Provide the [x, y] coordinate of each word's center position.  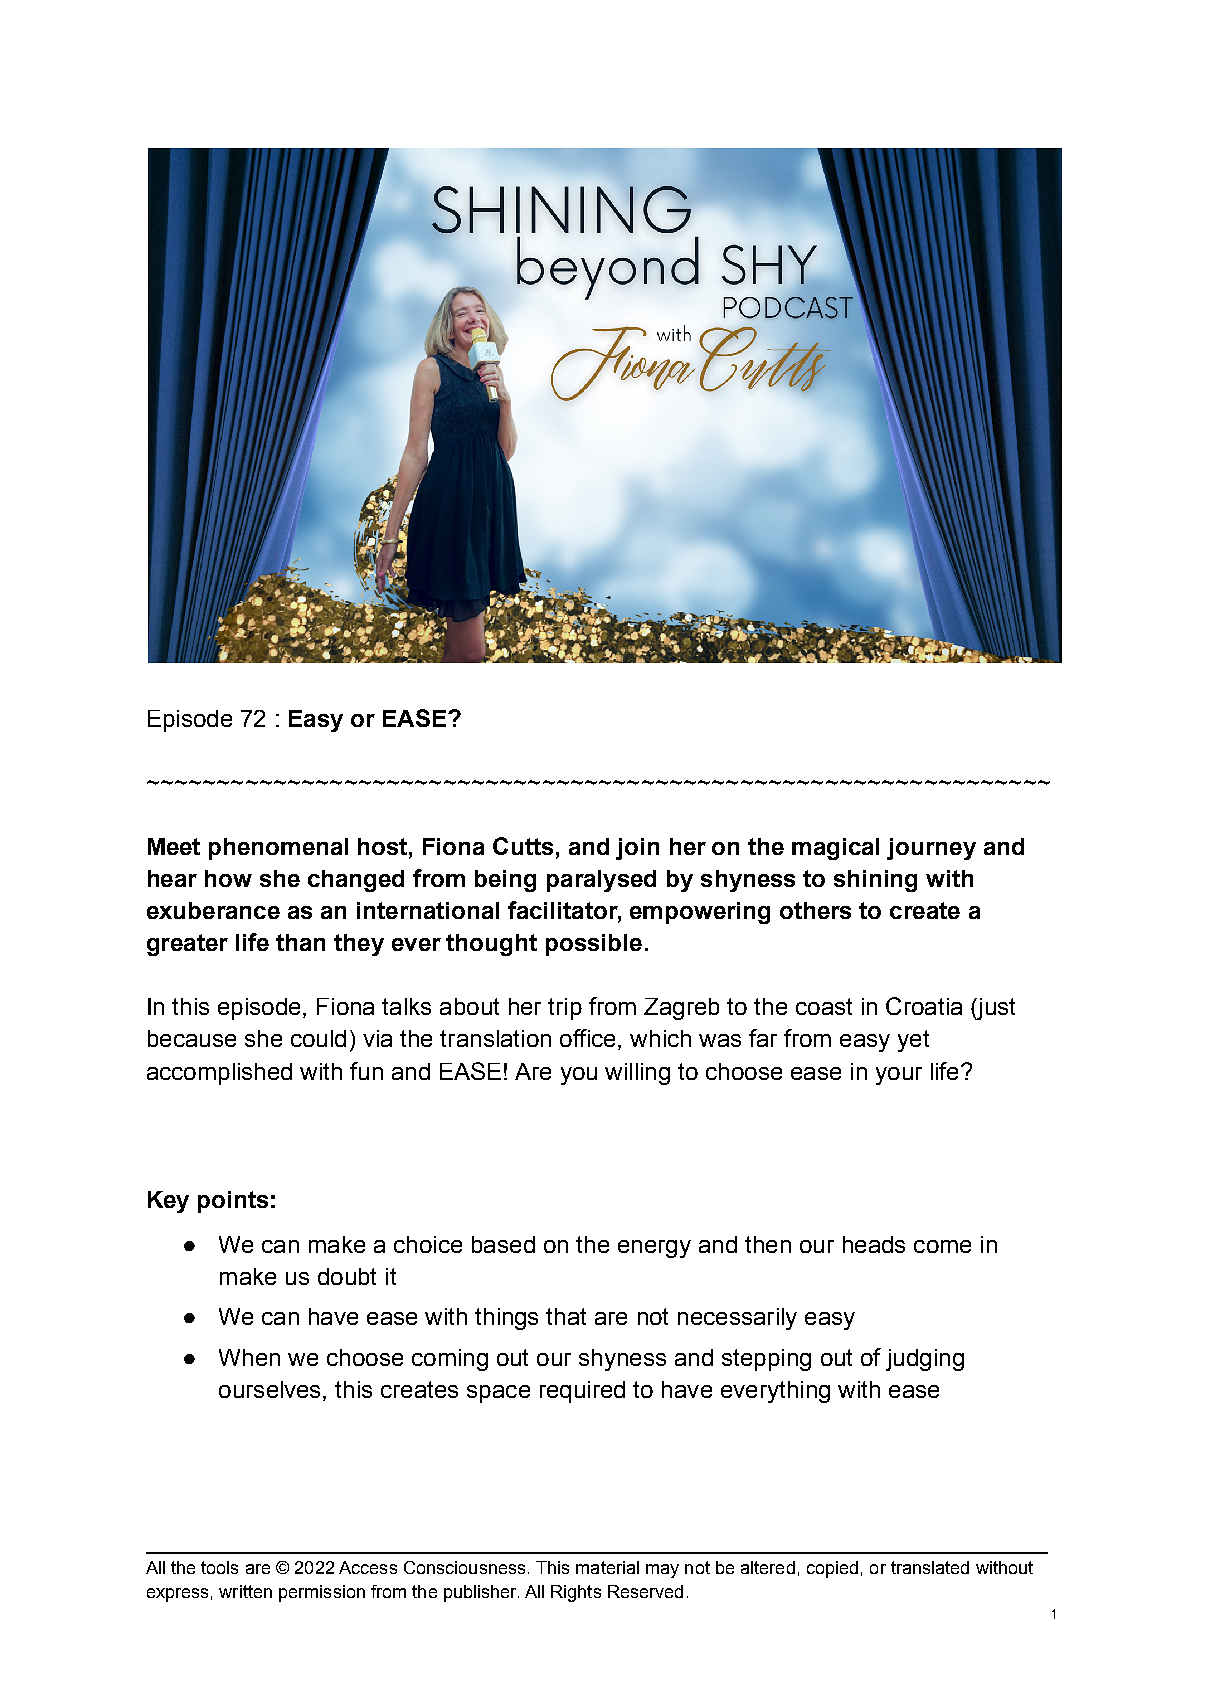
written [245, 1591]
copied [832, 1569]
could [318, 1038]
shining [875, 881]
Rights [576, 1593]
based [503, 1244]
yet [913, 1041]
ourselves [271, 1389]
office [589, 1039]
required [582, 1392]
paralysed [601, 881]
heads [874, 1244]
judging [925, 1360]
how [228, 878]
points [233, 1202]
